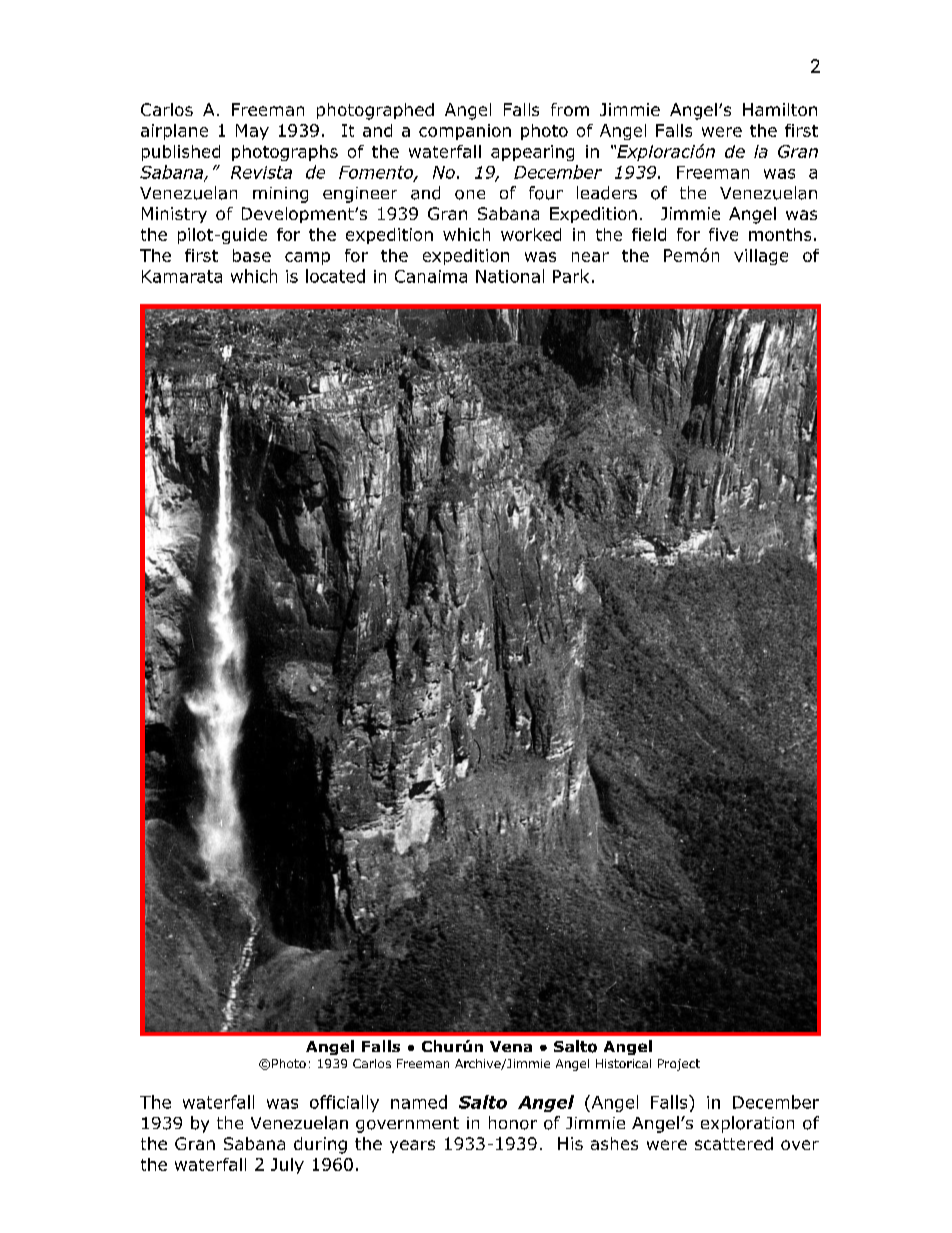 This screenshot has height=1233, width=952. I want to click on National, so click(510, 276).
